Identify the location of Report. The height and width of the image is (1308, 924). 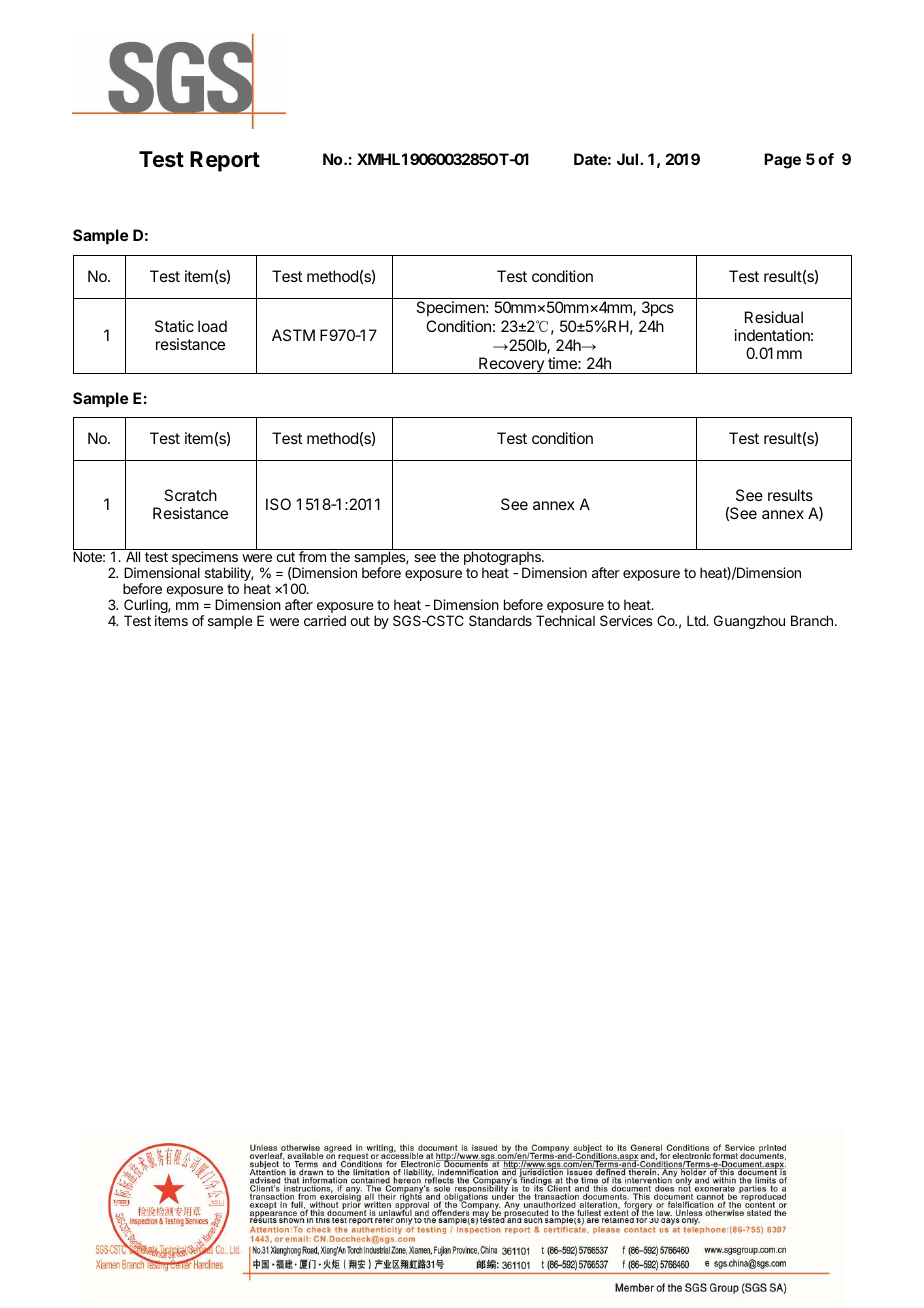
(225, 161).
